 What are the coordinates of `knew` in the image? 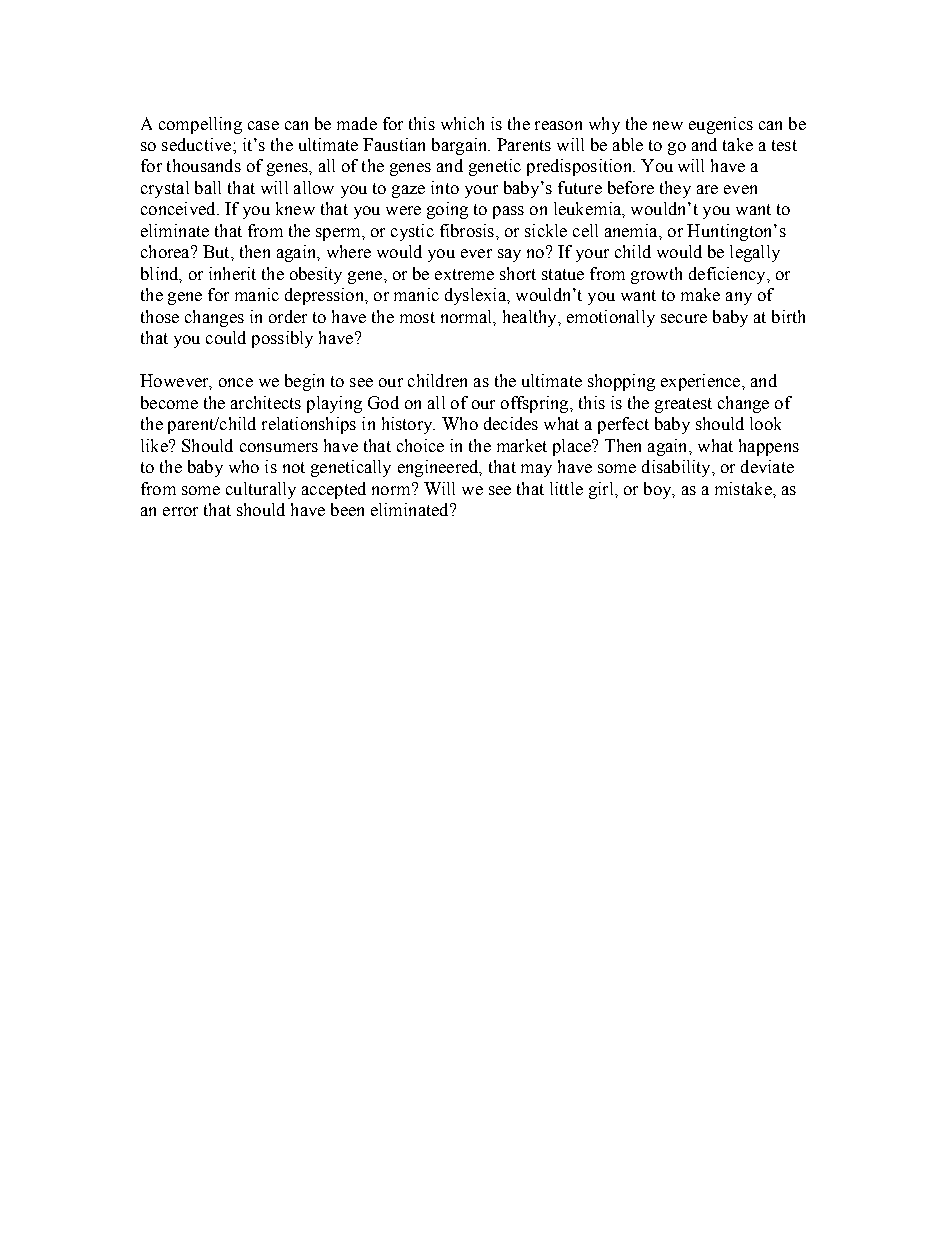 It's located at (295, 208).
